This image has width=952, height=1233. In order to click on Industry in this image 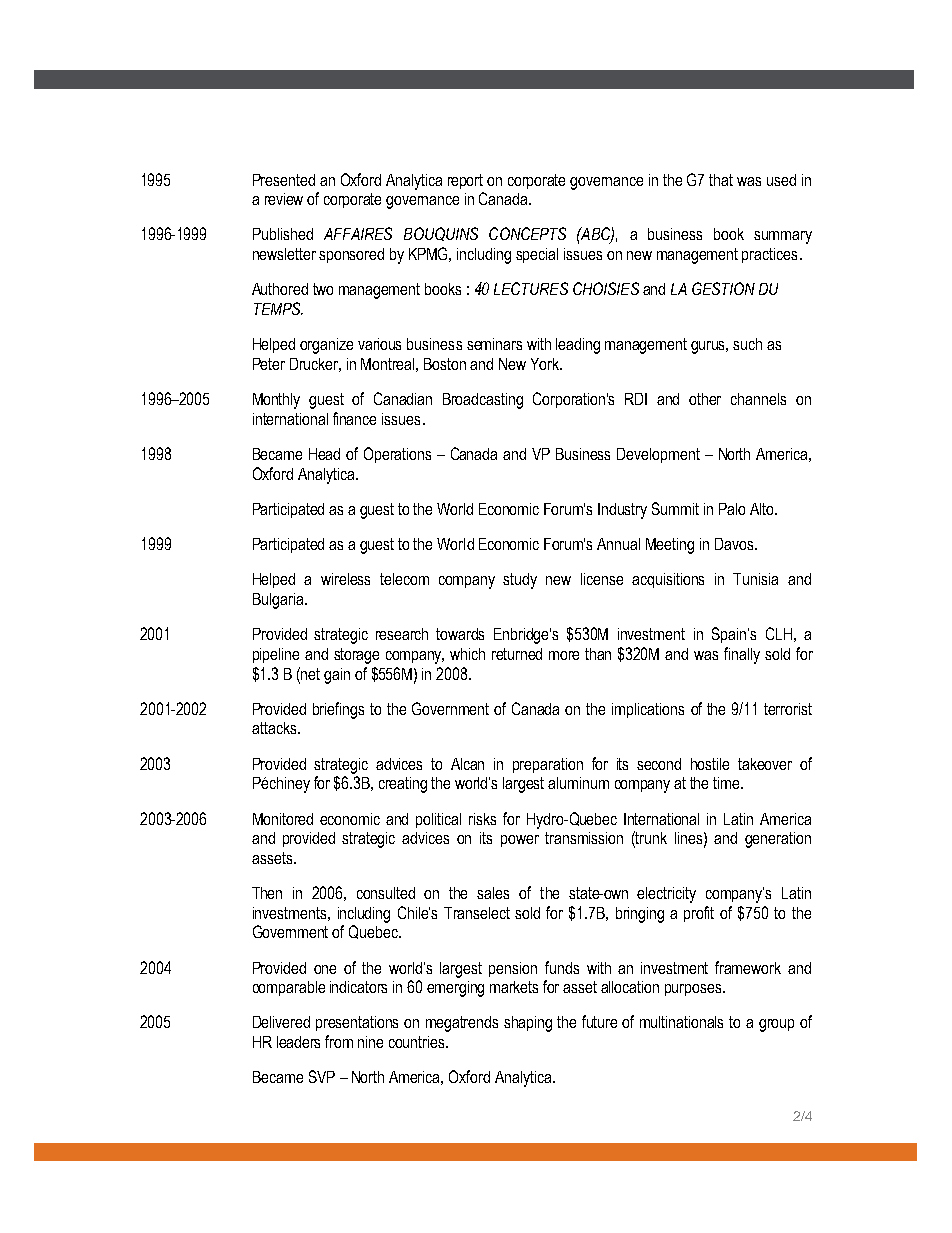, I will do `click(622, 511)`.
